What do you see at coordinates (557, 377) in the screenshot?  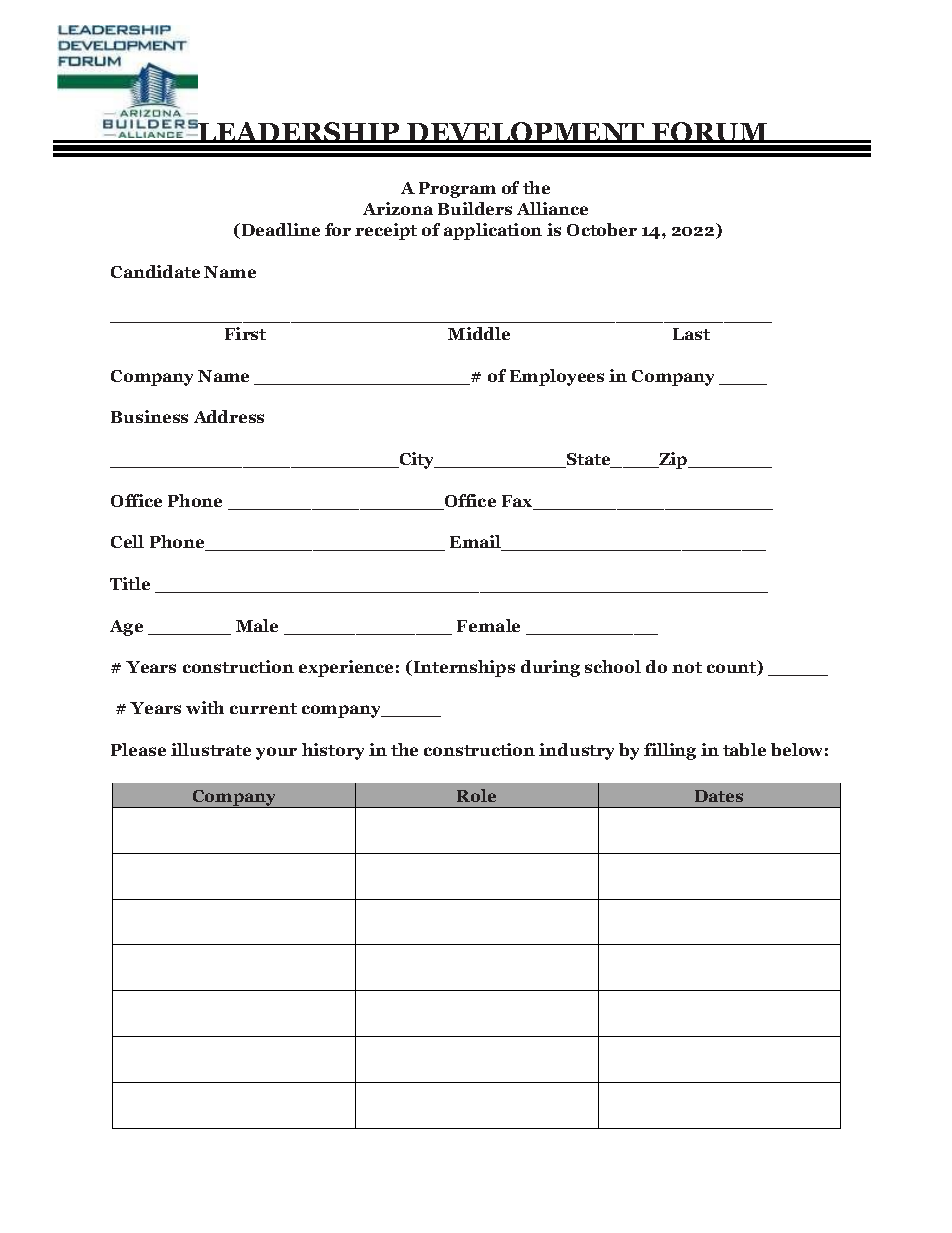 I see `Employees` at bounding box center [557, 377].
